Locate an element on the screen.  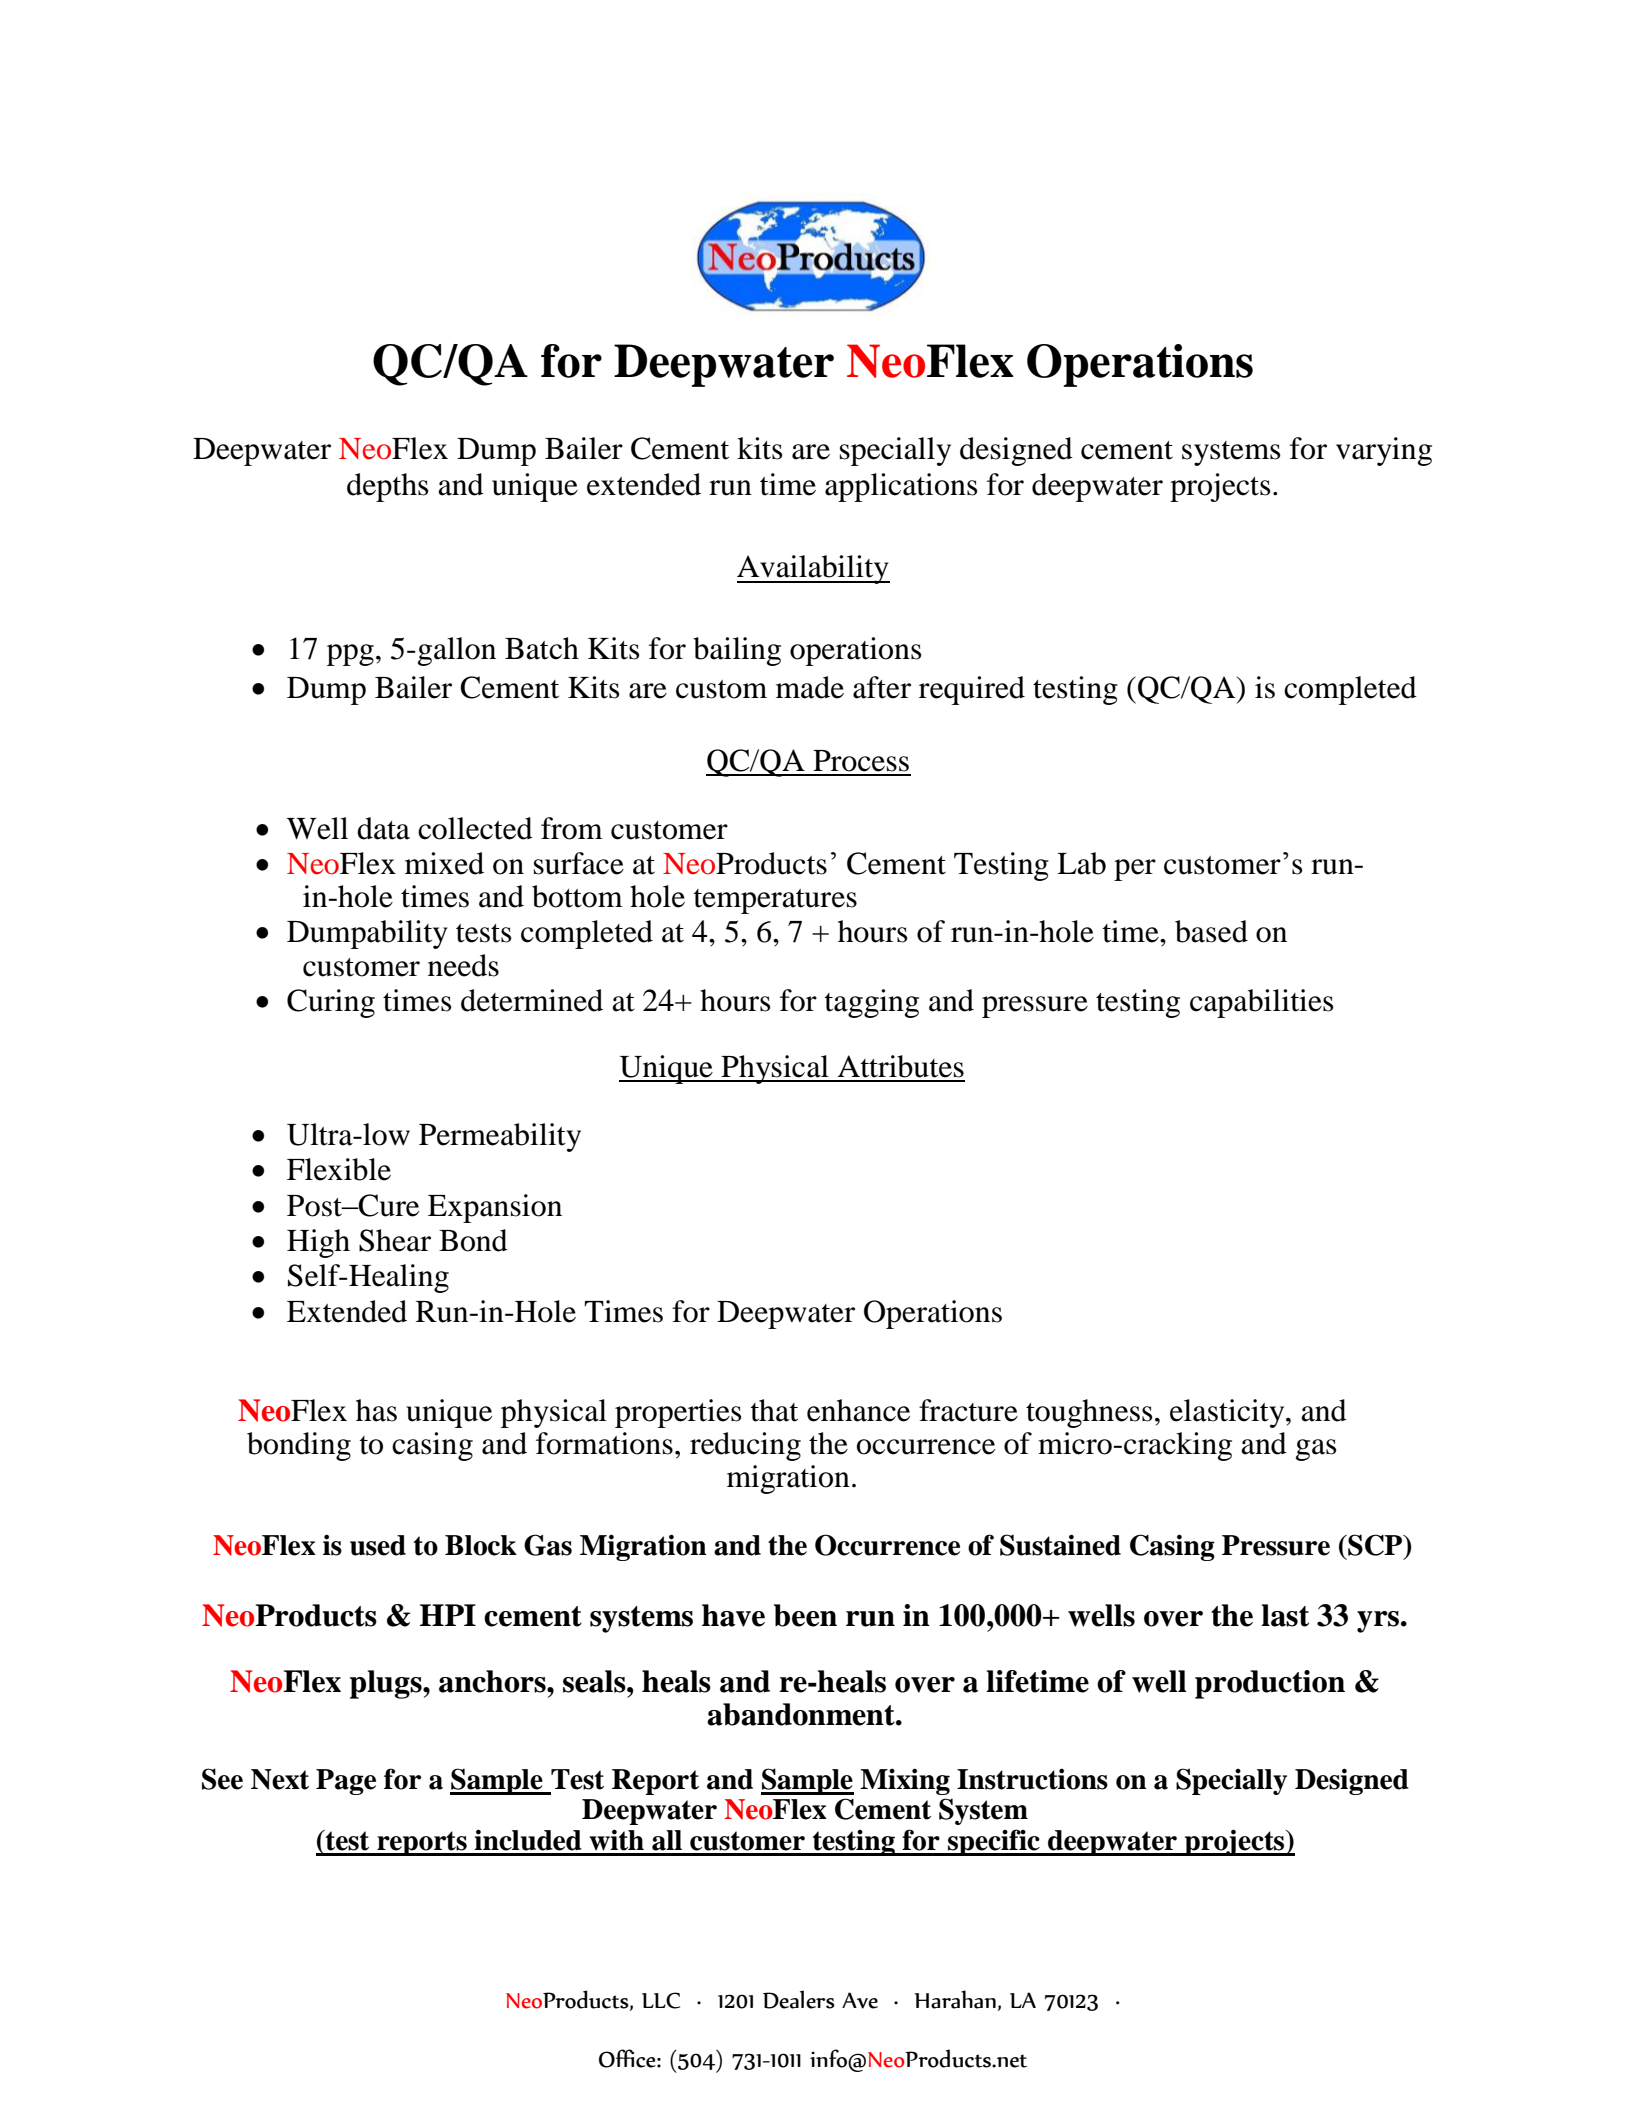
Shear is located at coordinates (395, 1240).
